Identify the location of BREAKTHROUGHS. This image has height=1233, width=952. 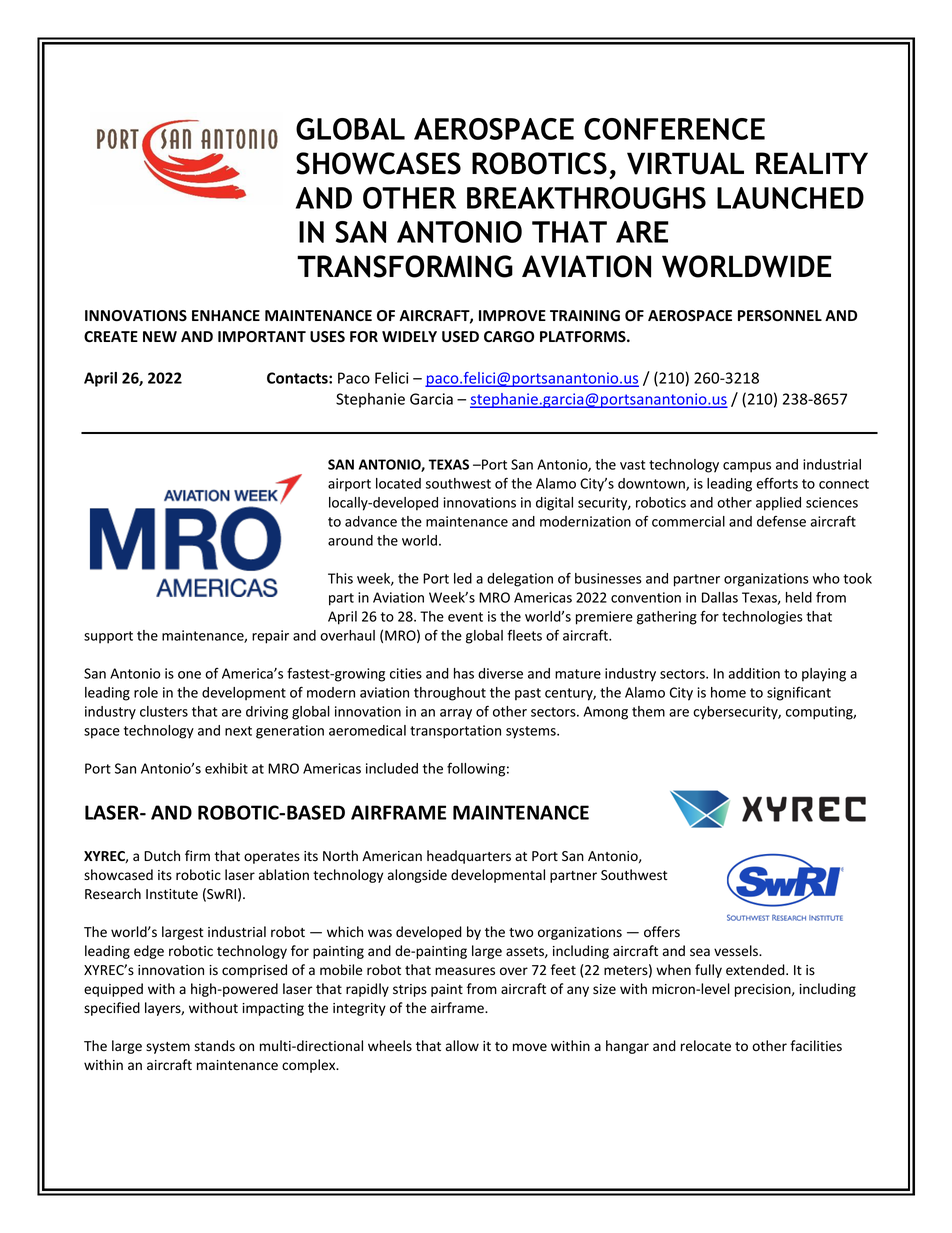
(586, 198).
